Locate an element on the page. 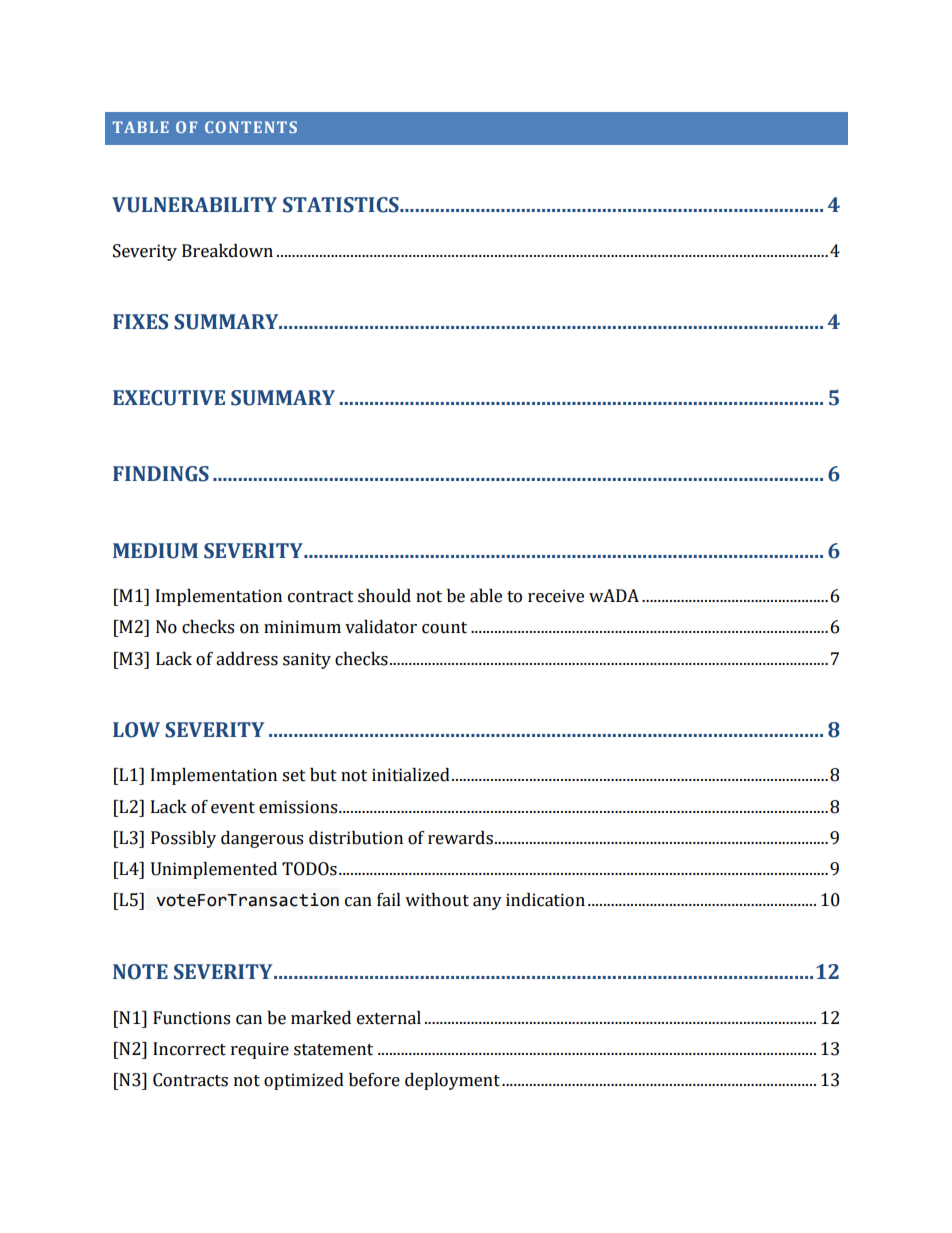 The width and height of the document is (952, 1233). VULNERABILITY is located at coordinates (194, 205).
